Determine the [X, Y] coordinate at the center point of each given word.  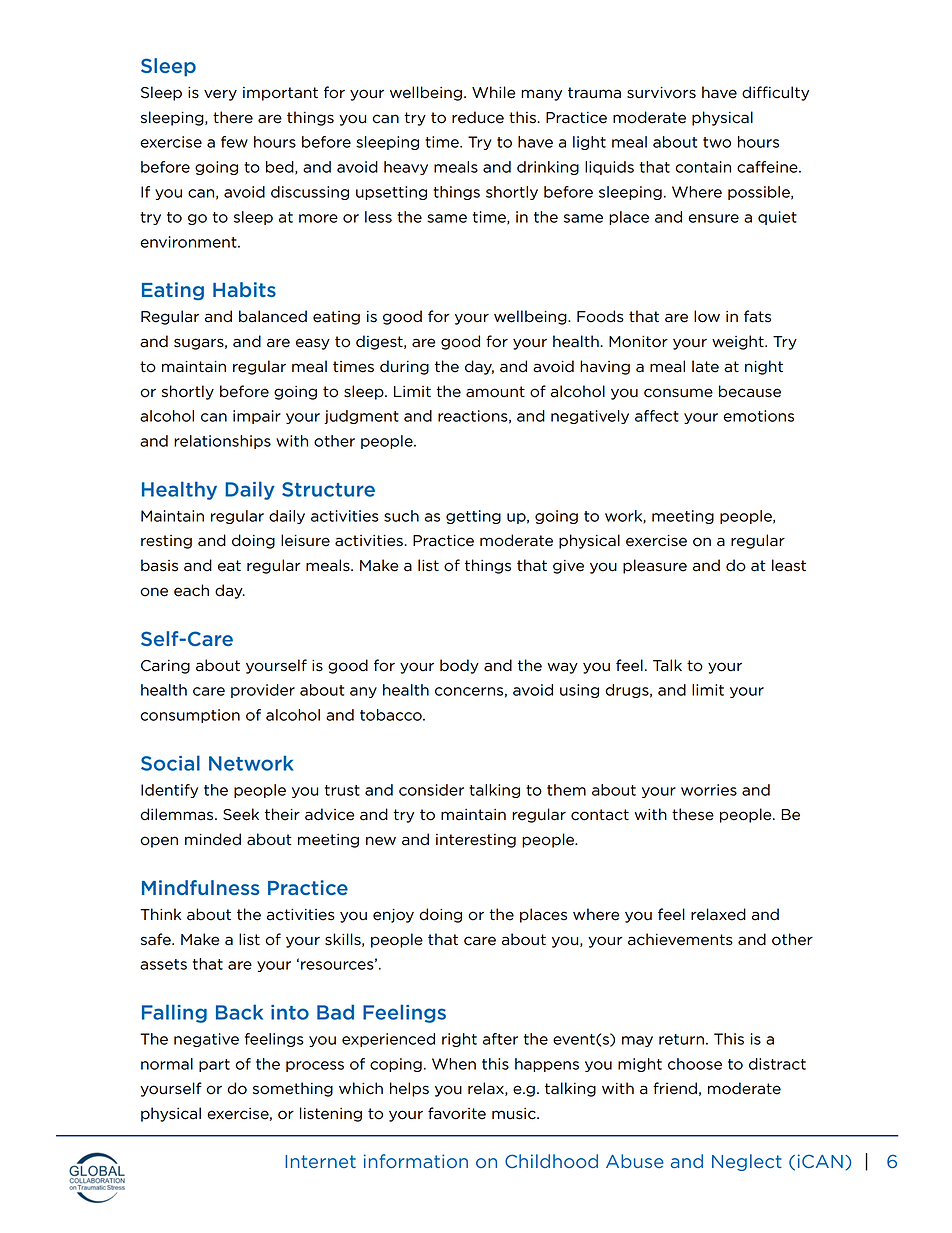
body [459, 666]
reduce [478, 117]
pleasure [655, 566]
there [233, 117]
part [214, 1065]
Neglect [747, 1162]
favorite [457, 1113]
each [191, 590]
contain [703, 167]
